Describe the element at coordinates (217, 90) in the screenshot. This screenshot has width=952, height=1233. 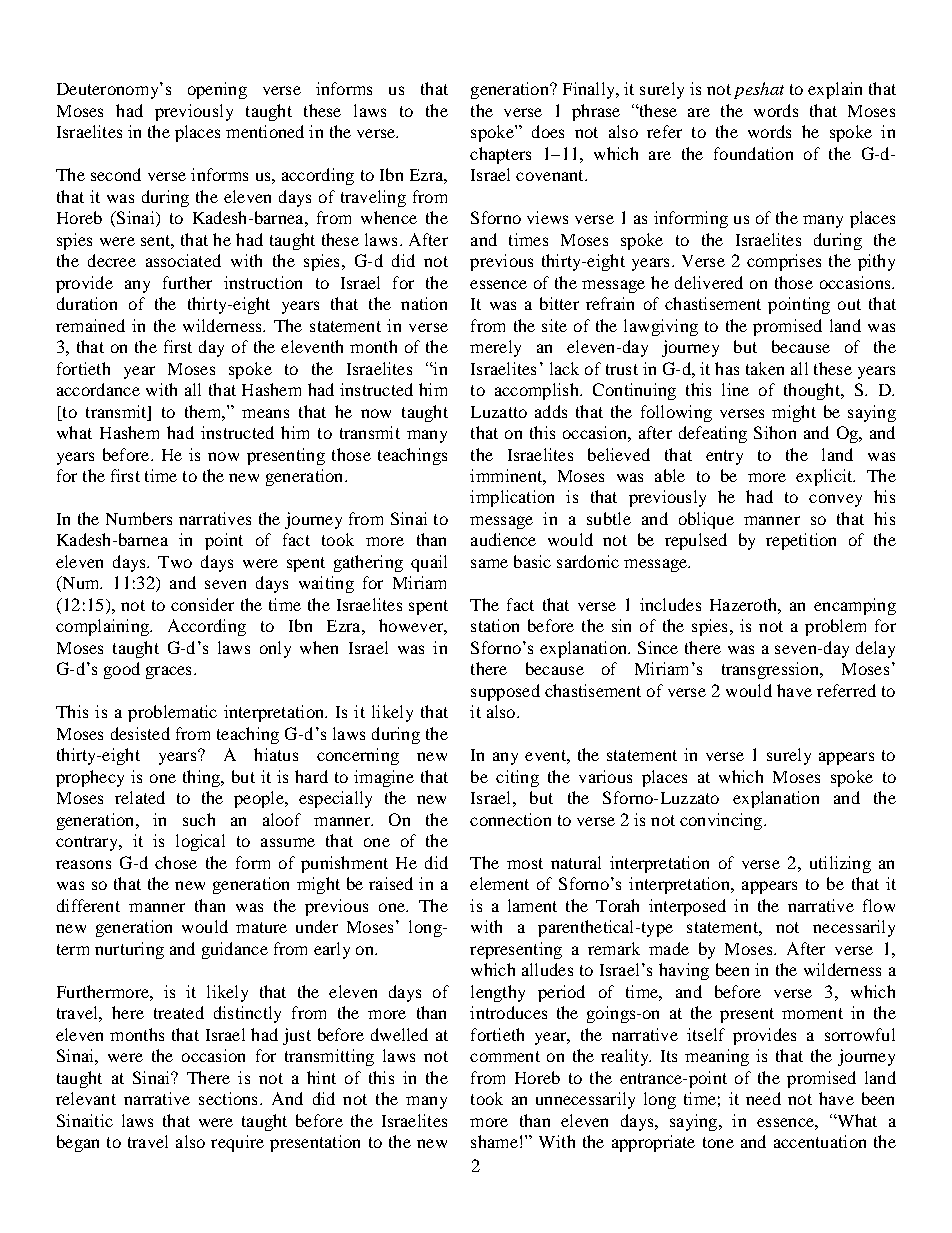
I see `opening` at that location.
